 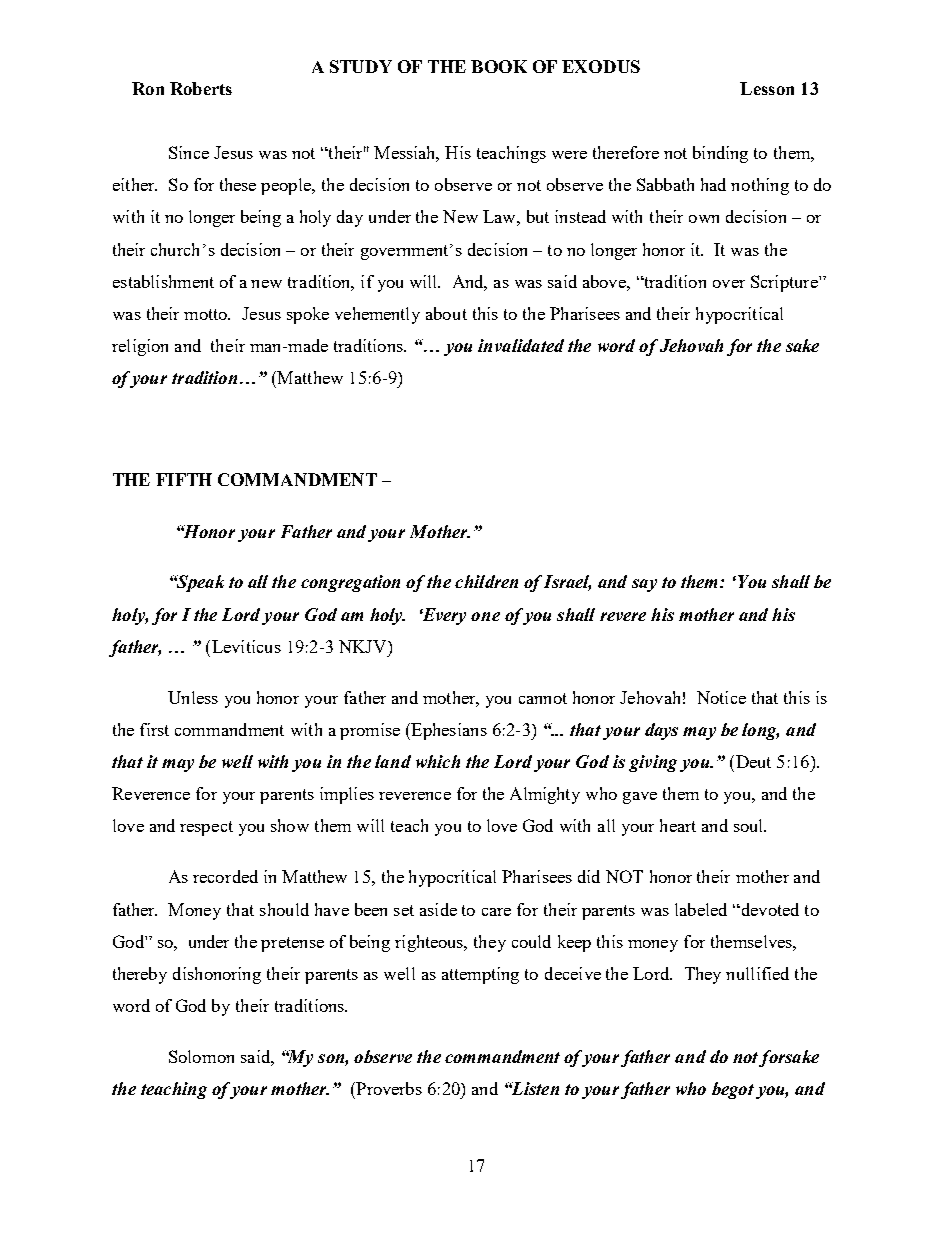 I want to click on Roberts, so click(x=201, y=88).
